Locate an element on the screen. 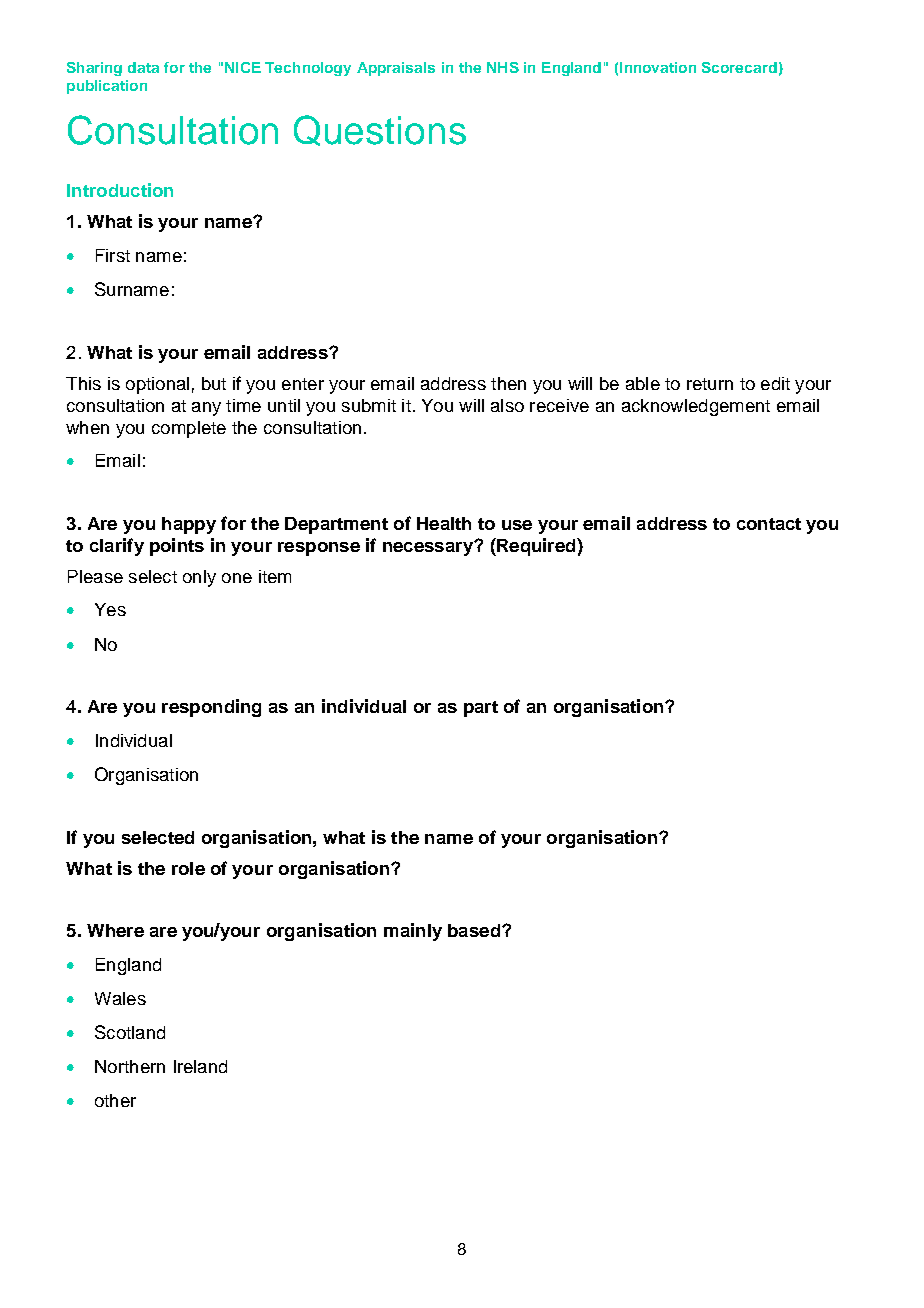  based is located at coordinates (474, 930).
